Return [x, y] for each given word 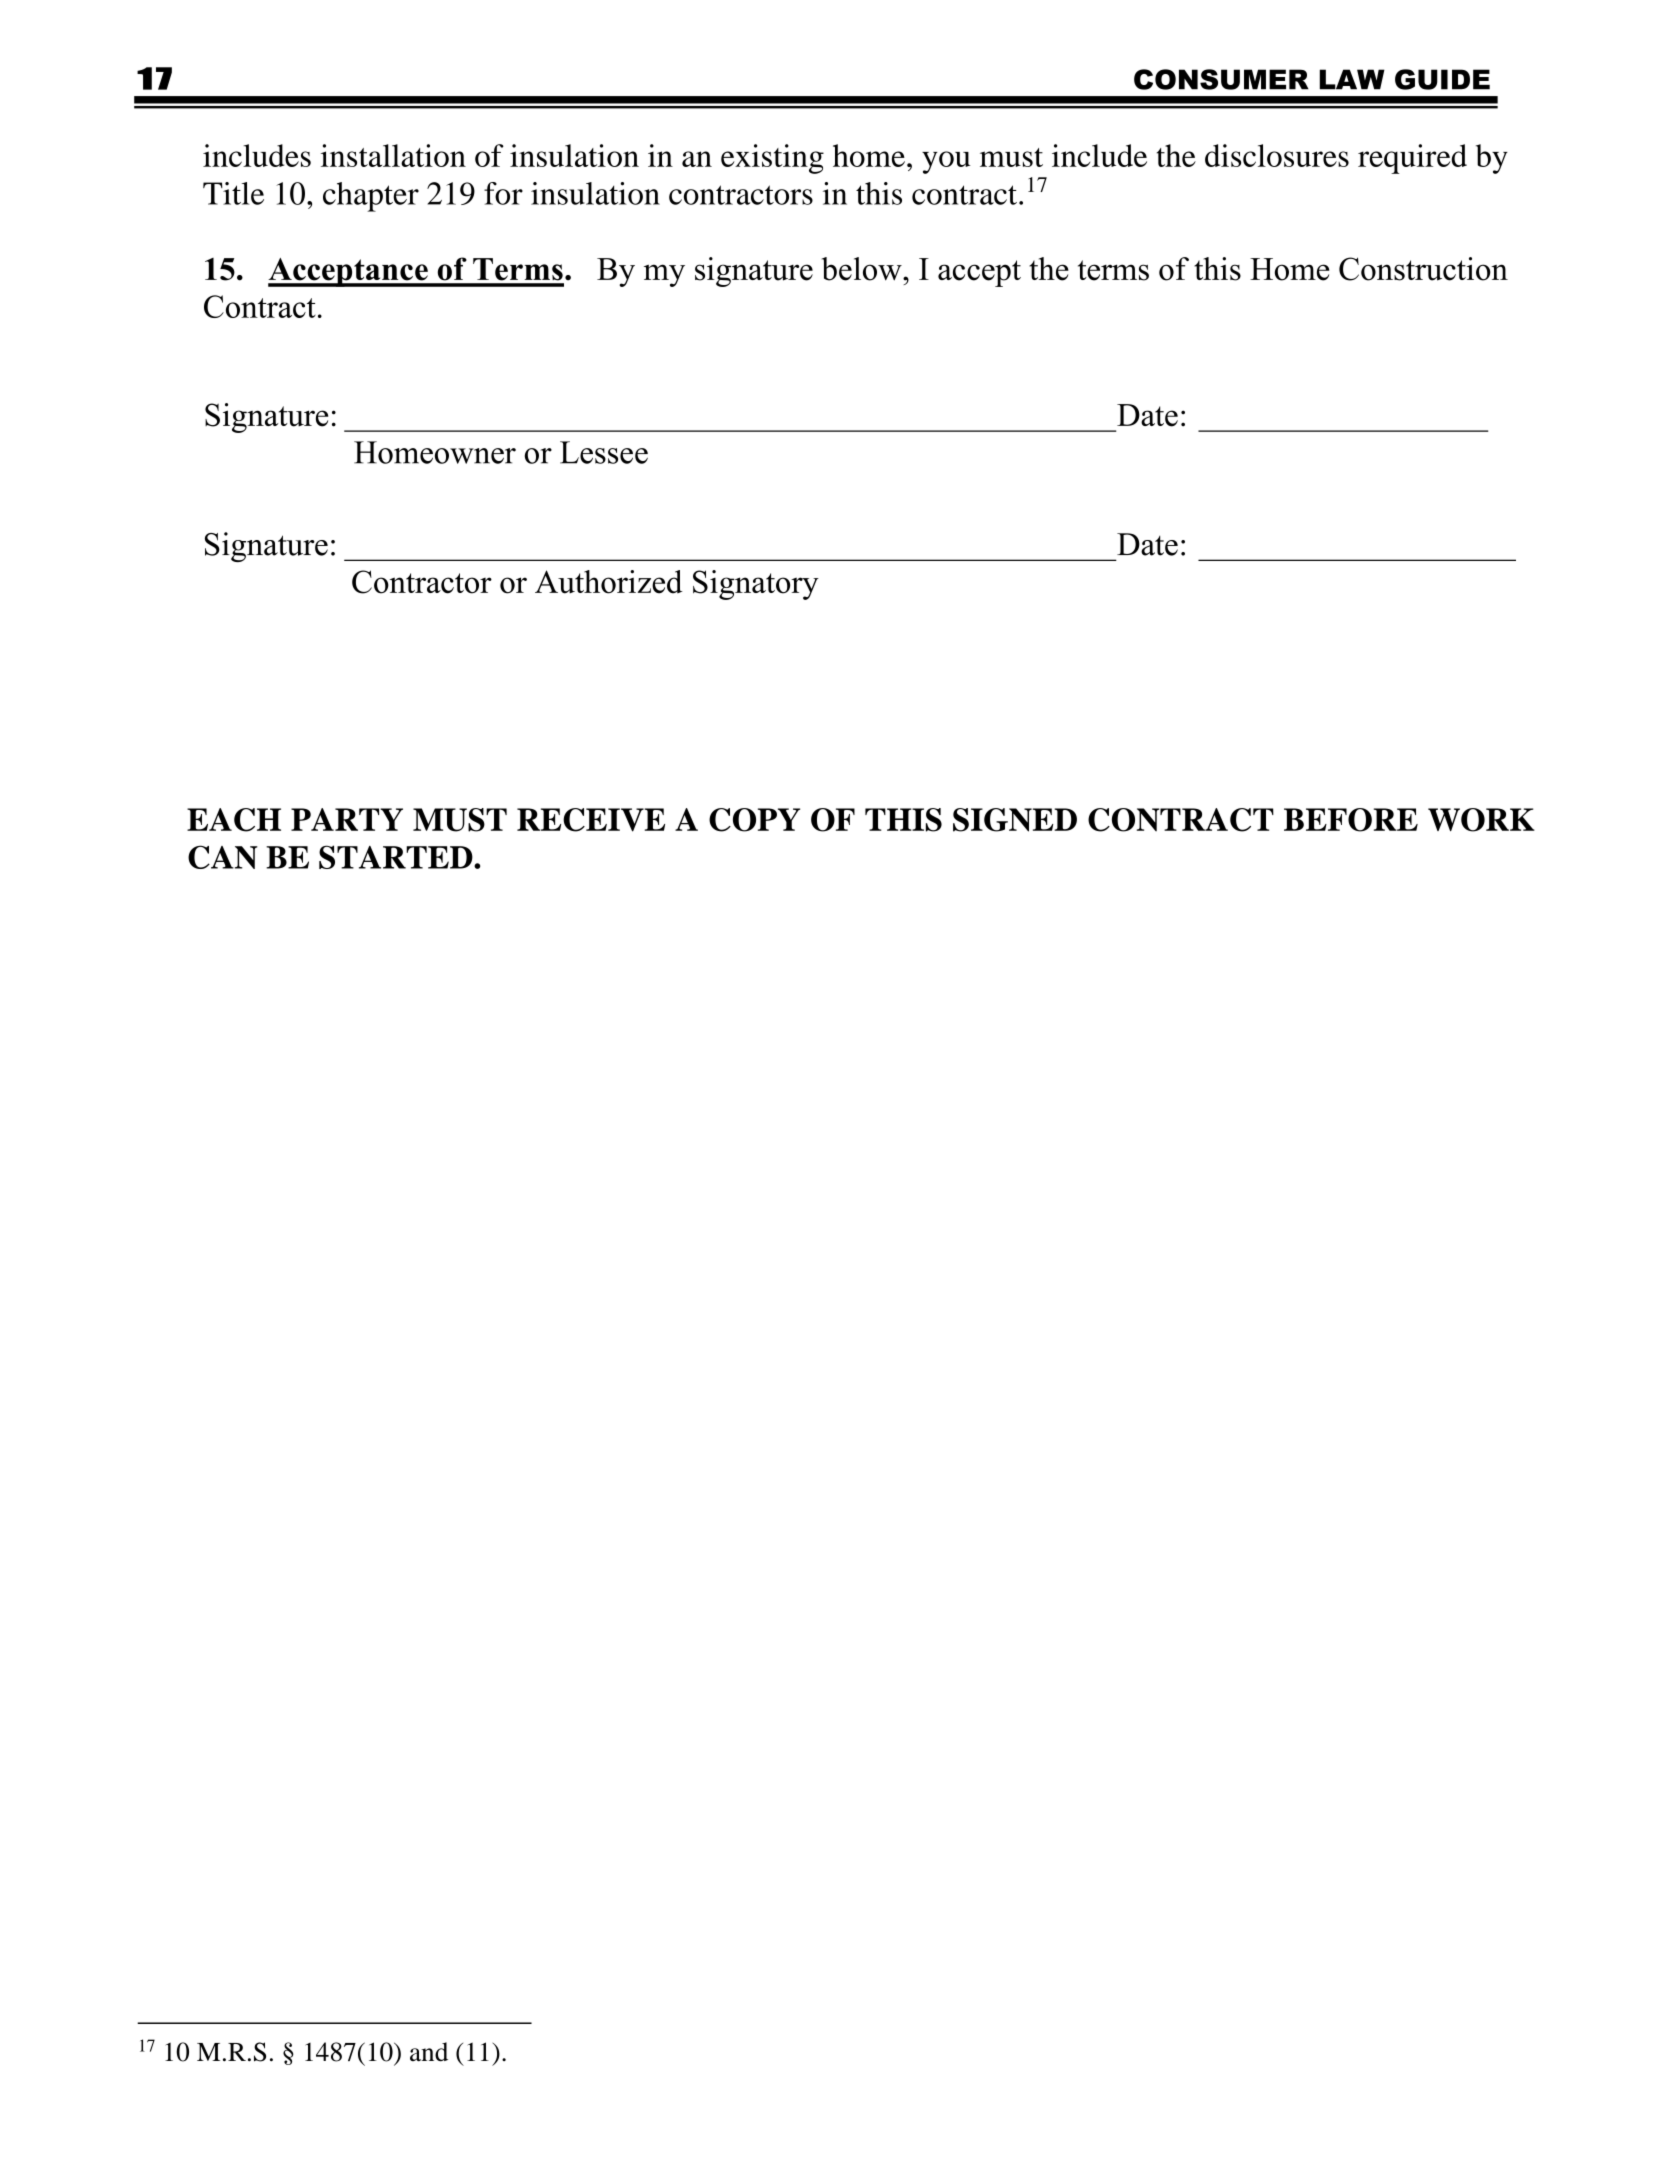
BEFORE [1351, 820]
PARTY [347, 819]
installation [393, 155]
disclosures [1277, 155]
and [429, 2052]
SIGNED [1015, 820]
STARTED [397, 857]
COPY [754, 820]
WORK [1481, 820]
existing [772, 159]
